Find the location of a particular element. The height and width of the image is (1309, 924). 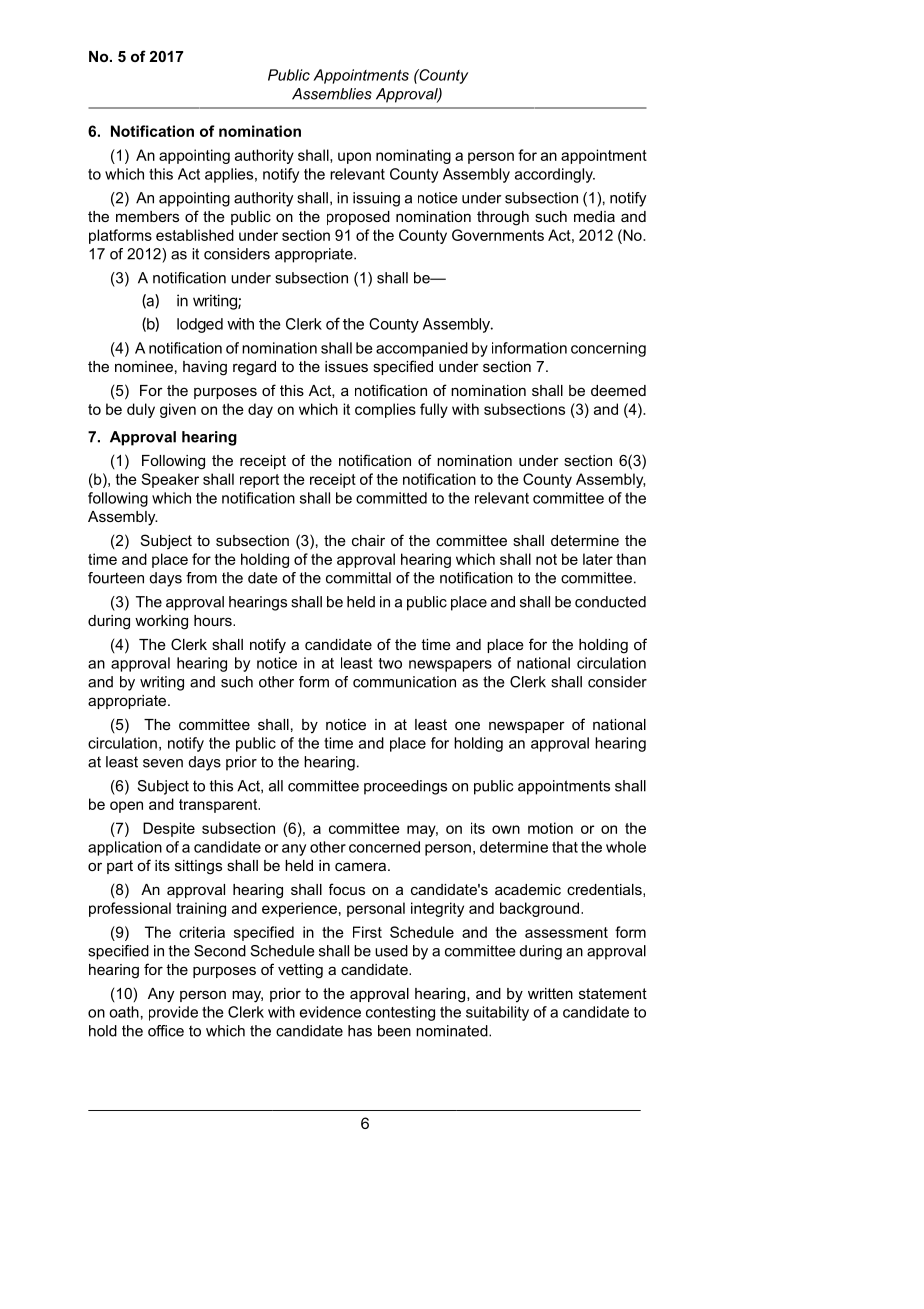

accordingly is located at coordinates (555, 175).
